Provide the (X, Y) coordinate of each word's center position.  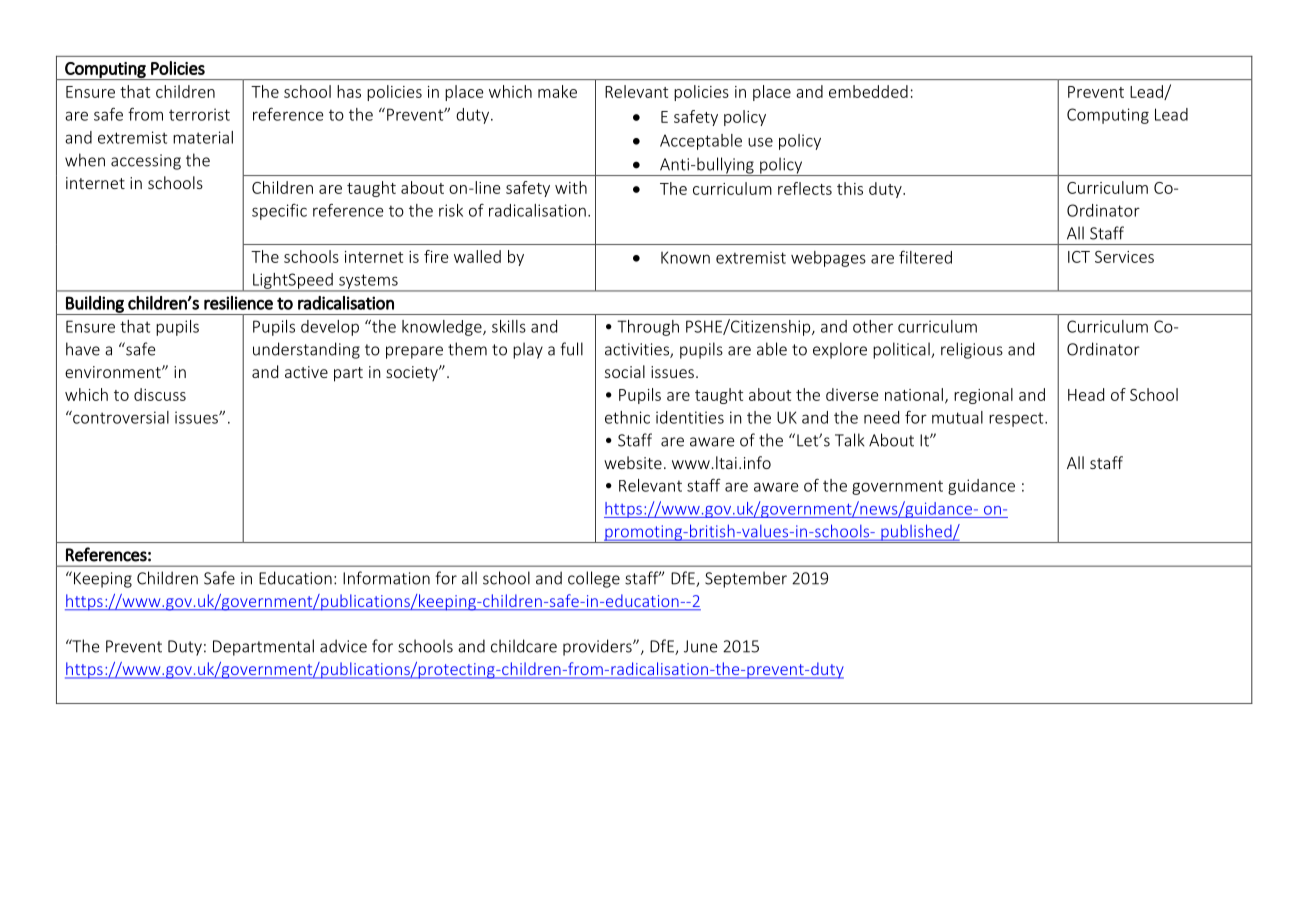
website (633, 462)
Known (685, 257)
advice (343, 646)
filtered (925, 257)
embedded (868, 91)
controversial (120, 417)
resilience (238, 303)
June (700, 646)
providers (598, 647)
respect (1017, 419)
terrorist (199, 114)
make (557, 91)
